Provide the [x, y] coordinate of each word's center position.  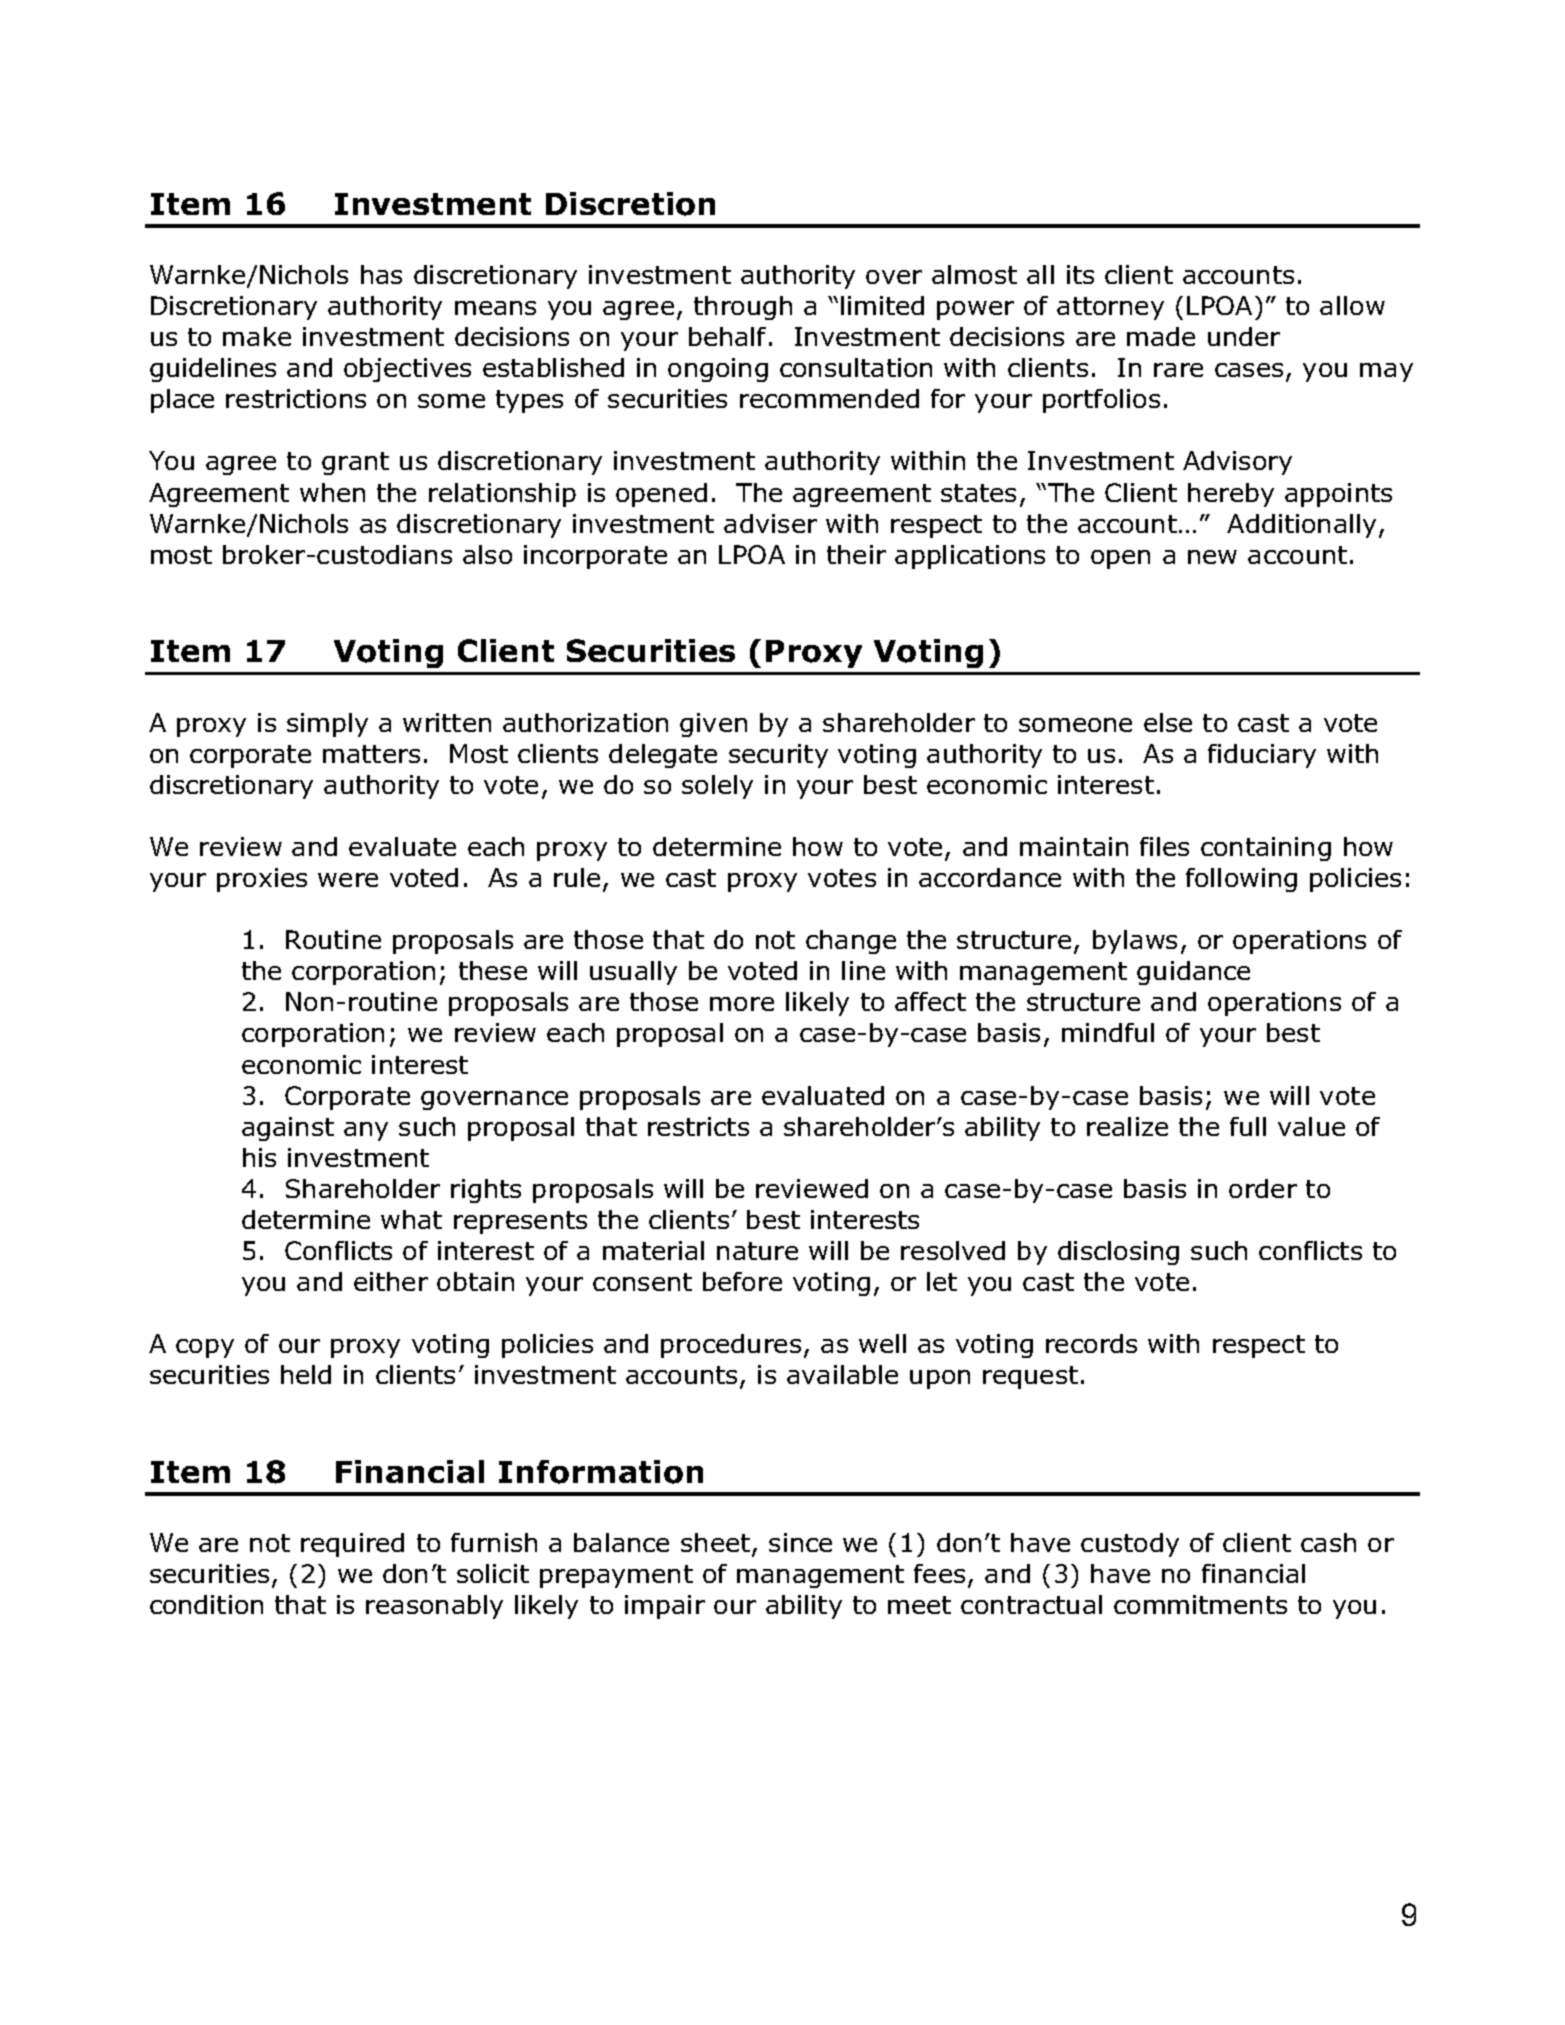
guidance [1193, 973]
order [1263, 1188]
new [1212, 557]
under [1244, 336]
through [743, 308]
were [348, 880]
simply [327, 725]
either [391, 1281]
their [856, 554]
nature [757, 1251]
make [257, 336]
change [851, 942]
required [352, 1545]
